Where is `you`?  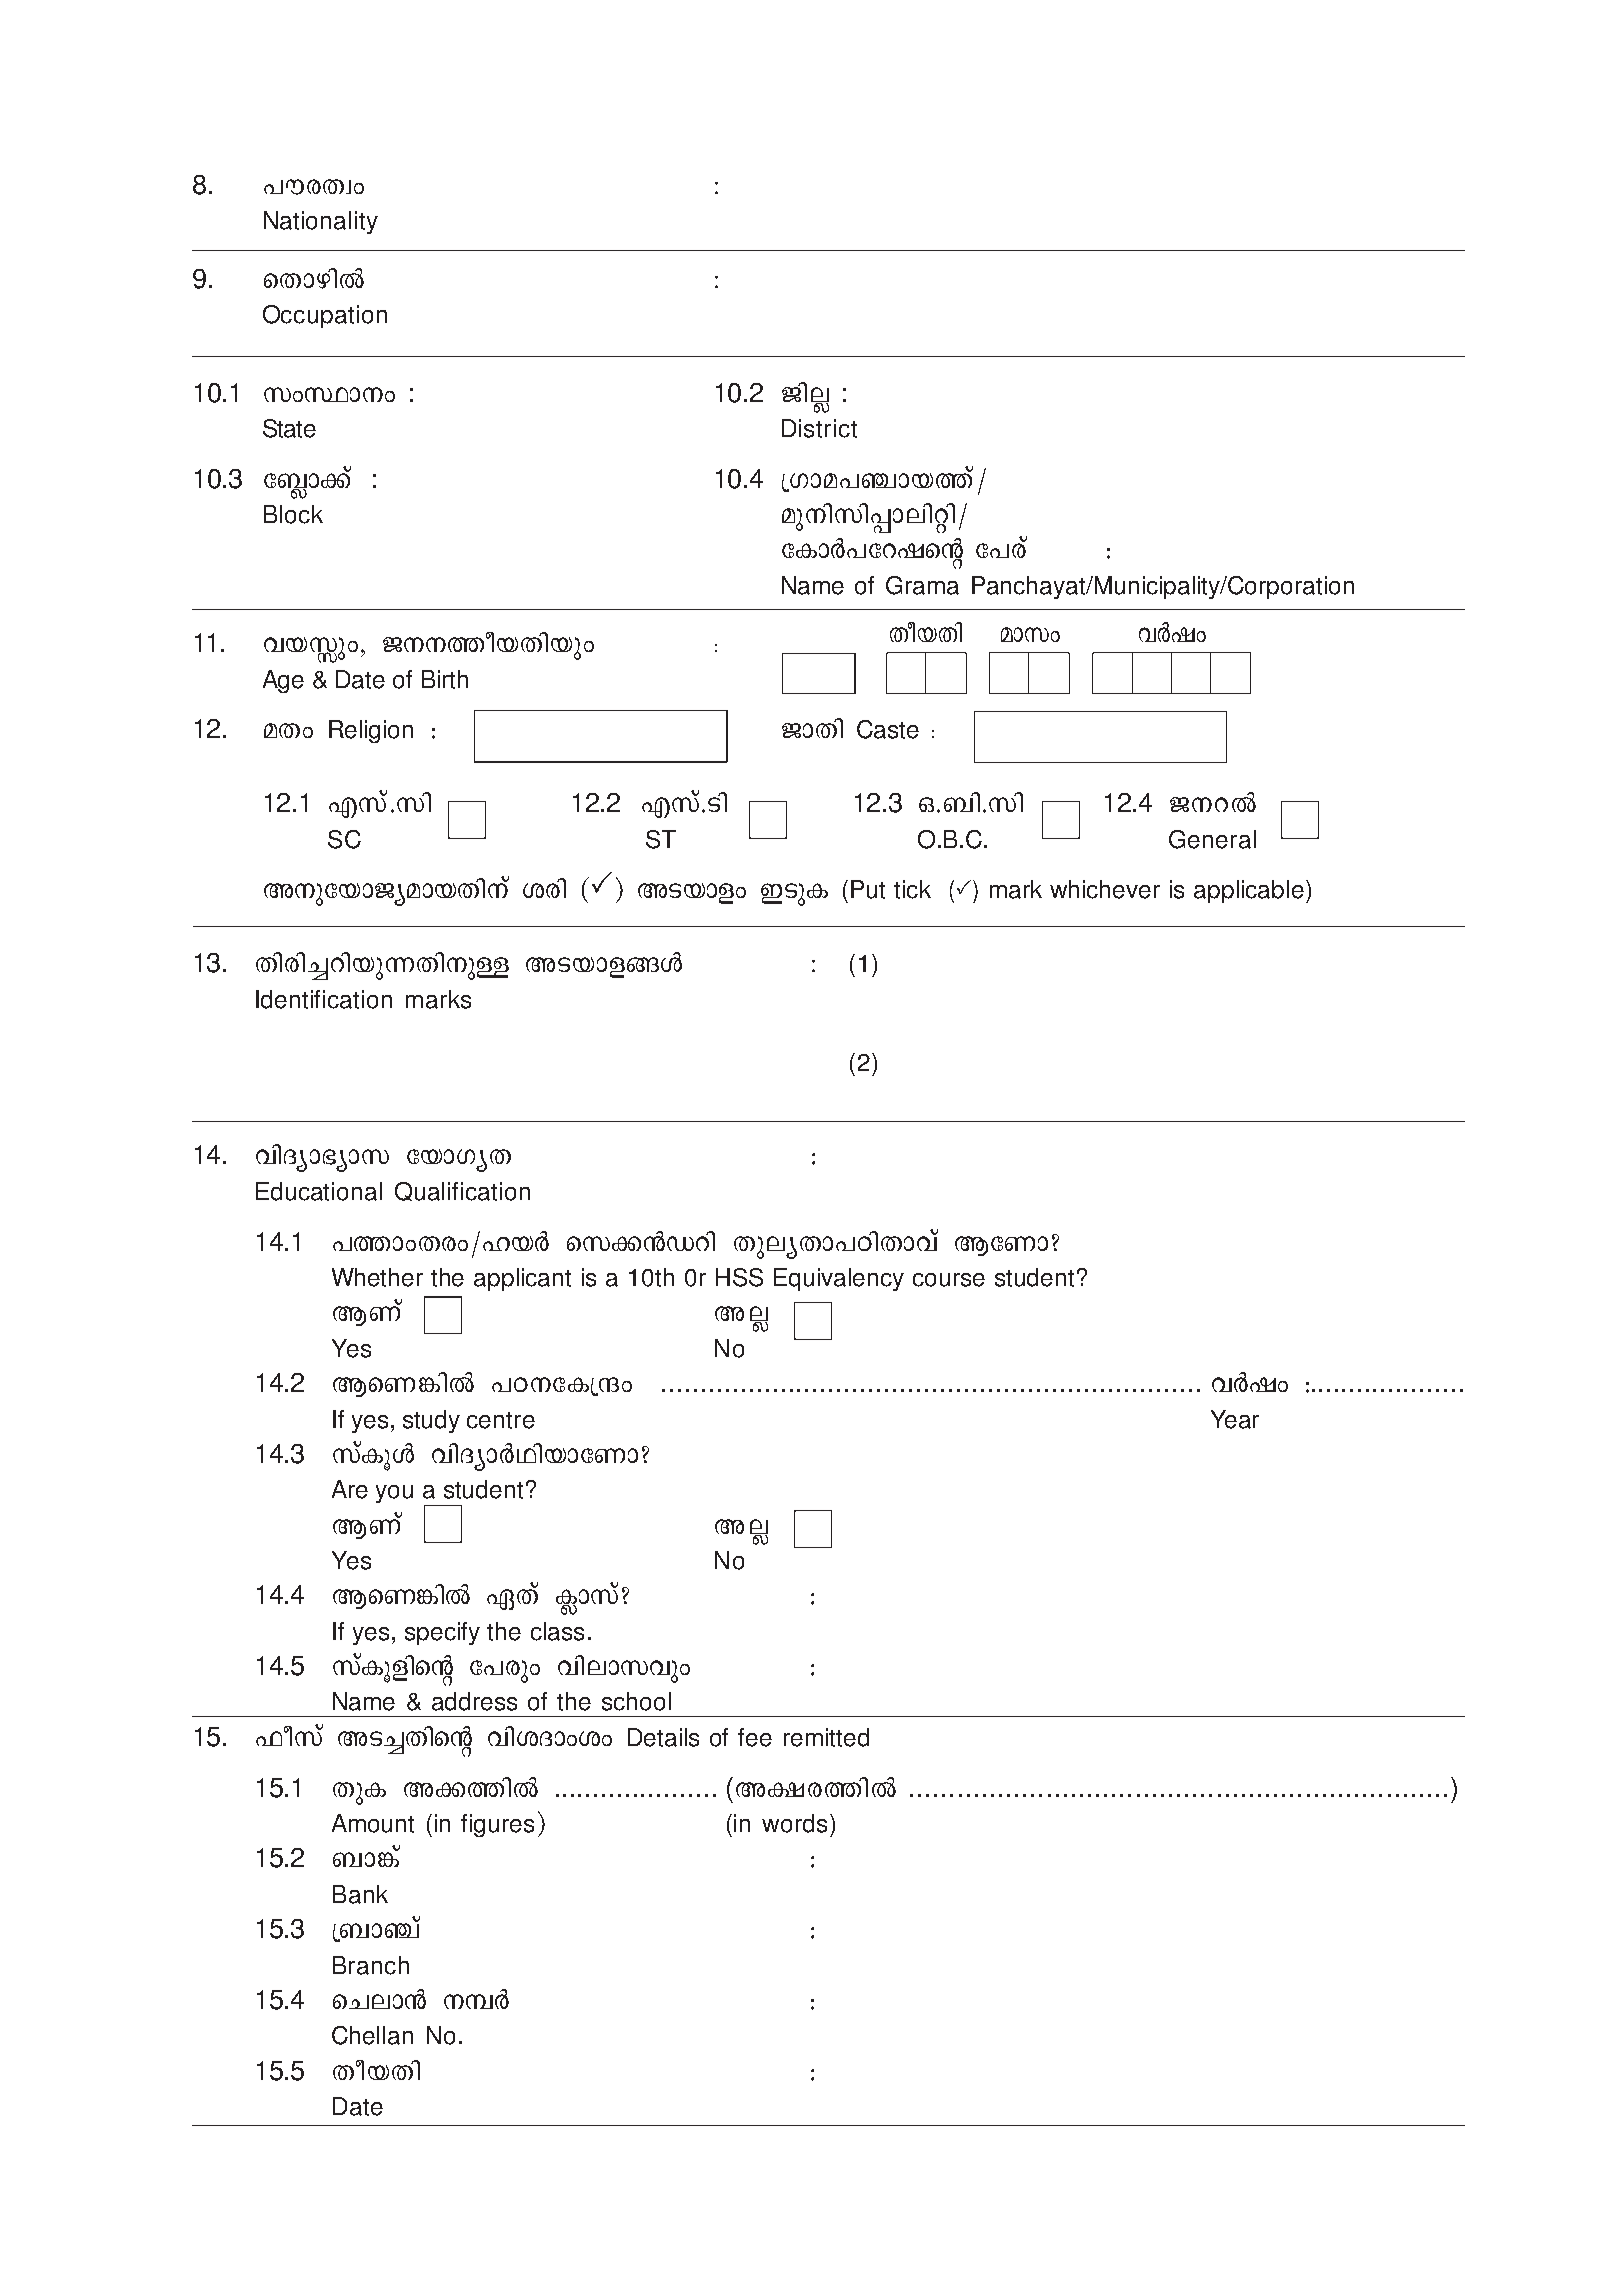
you is located at coordinates (394, 1494).
